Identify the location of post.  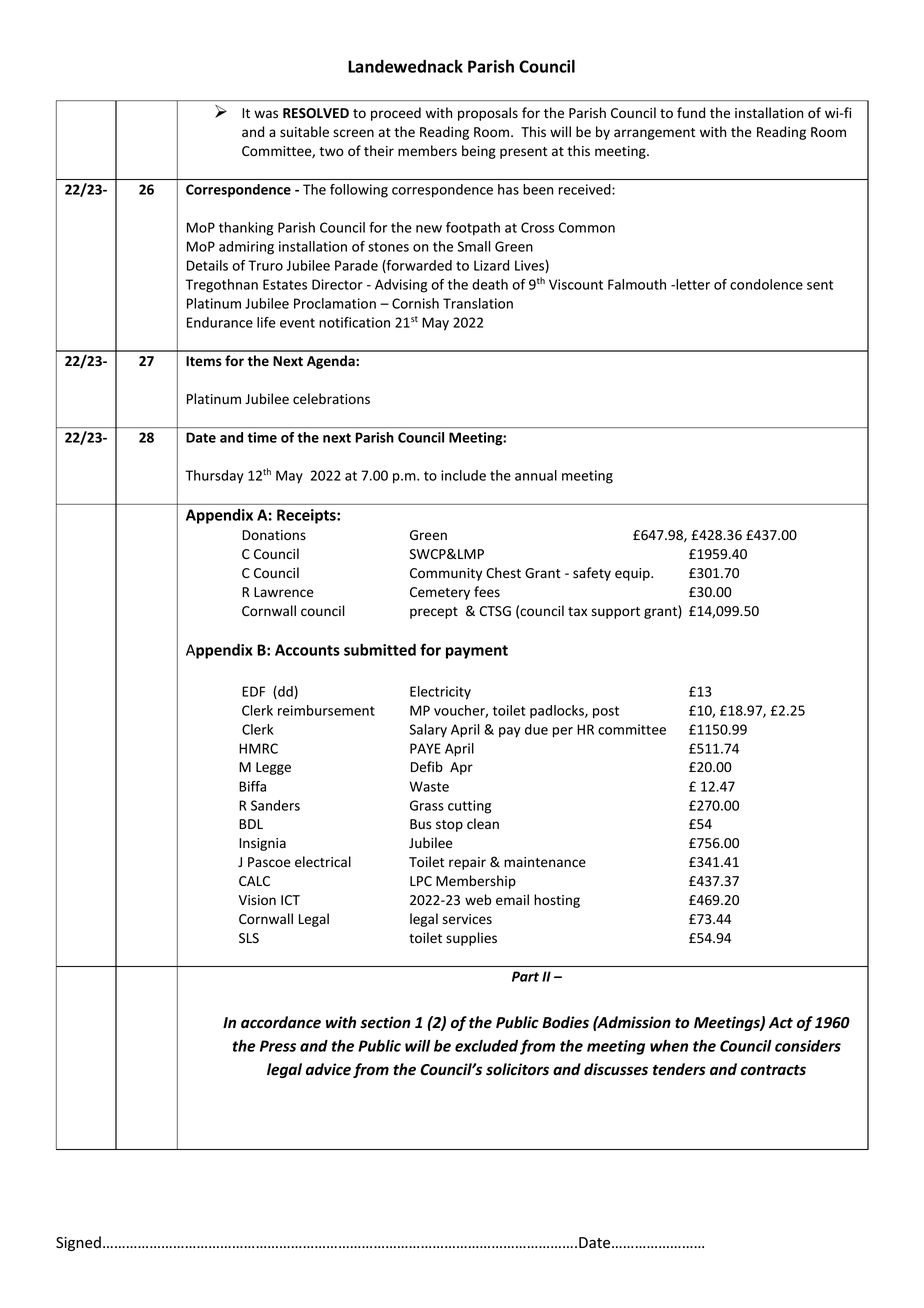
(606, 712).
